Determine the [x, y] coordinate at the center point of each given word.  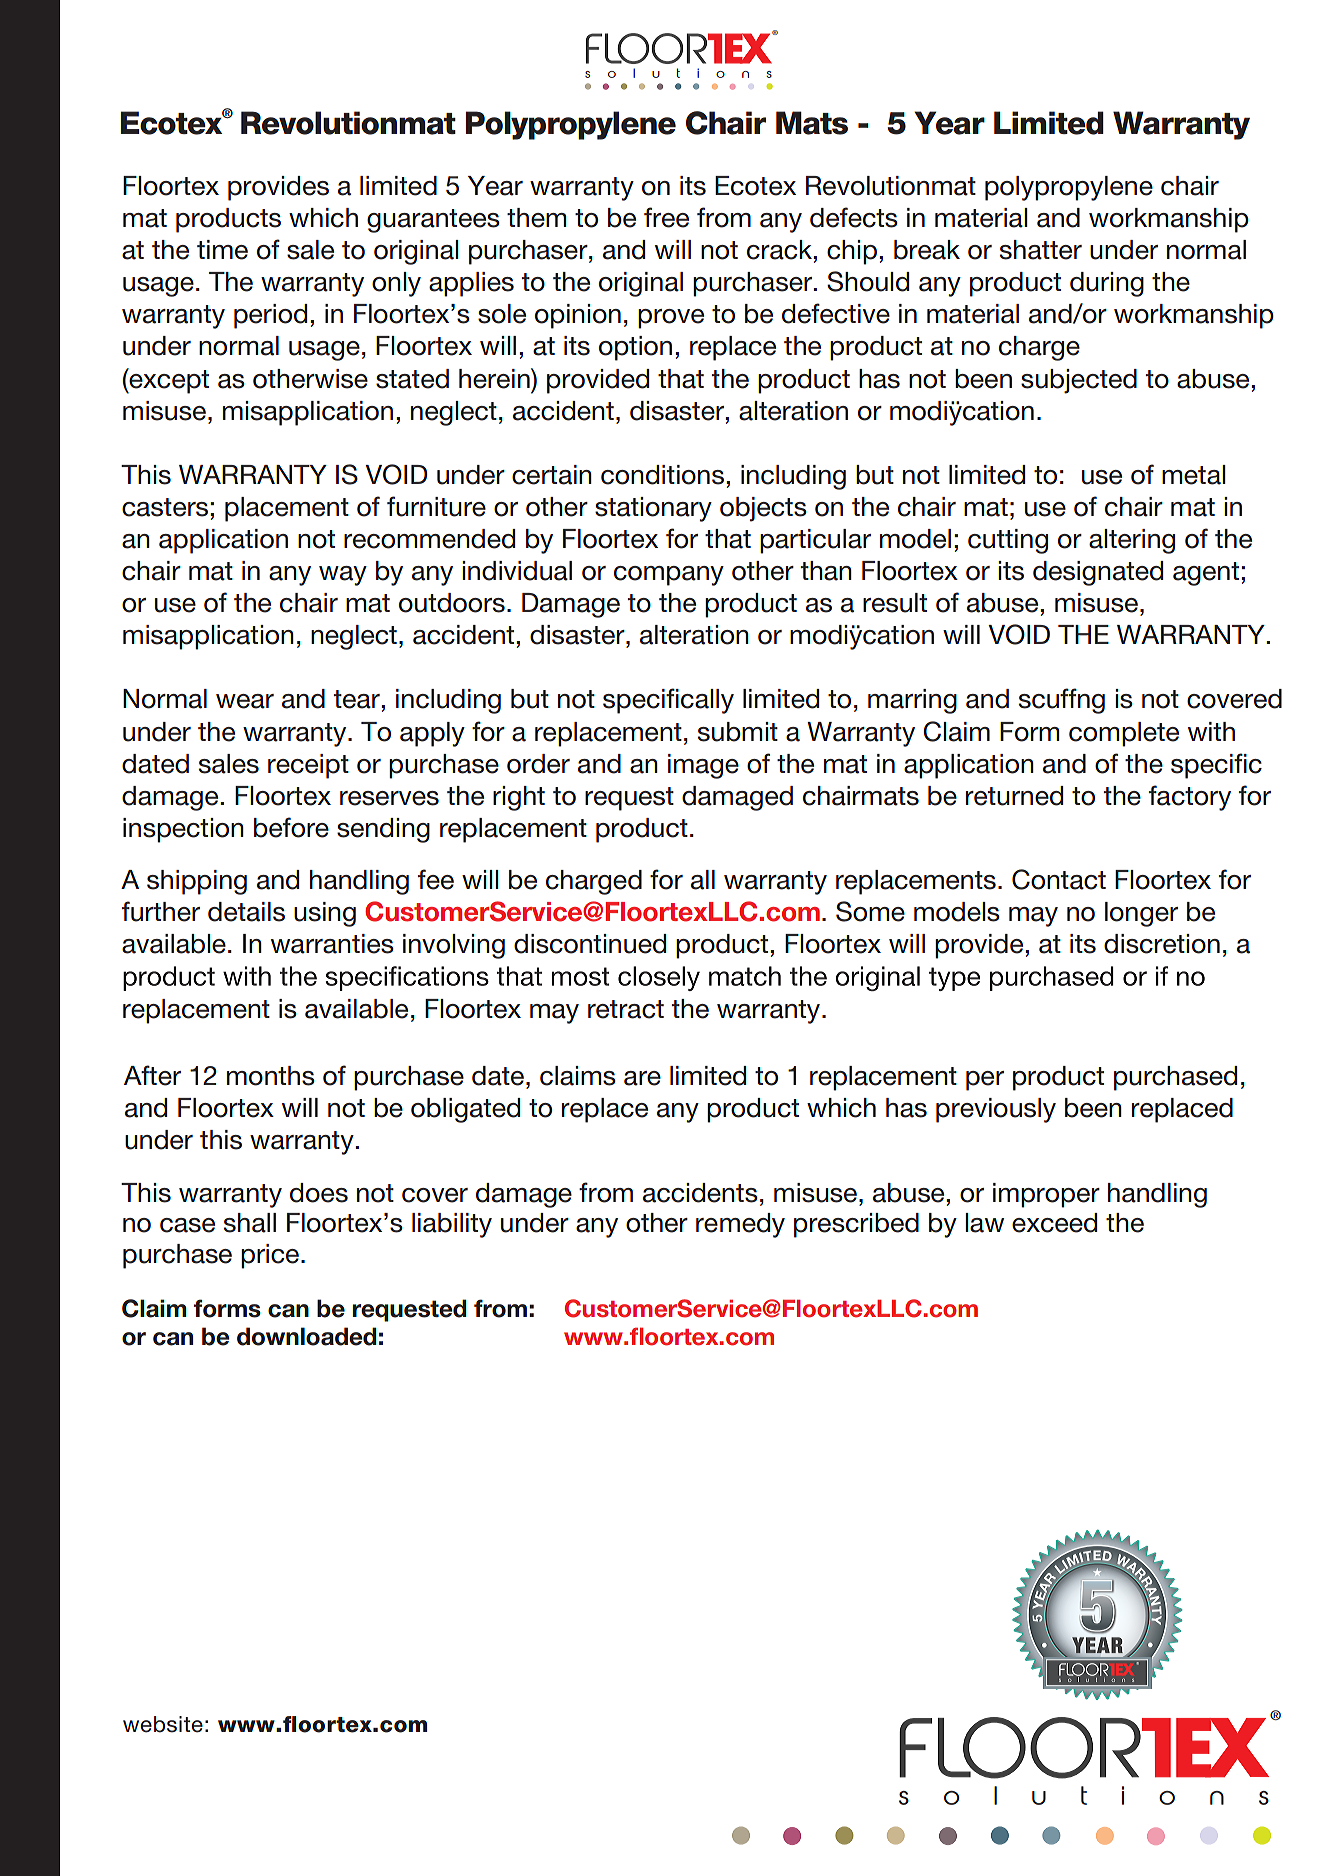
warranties [332, 944]
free [666, 217]
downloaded [307, 1336]
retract [626, 1009]
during [1107, 284]
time [222, 250]
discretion [1162, 944]
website [163, 1724]
